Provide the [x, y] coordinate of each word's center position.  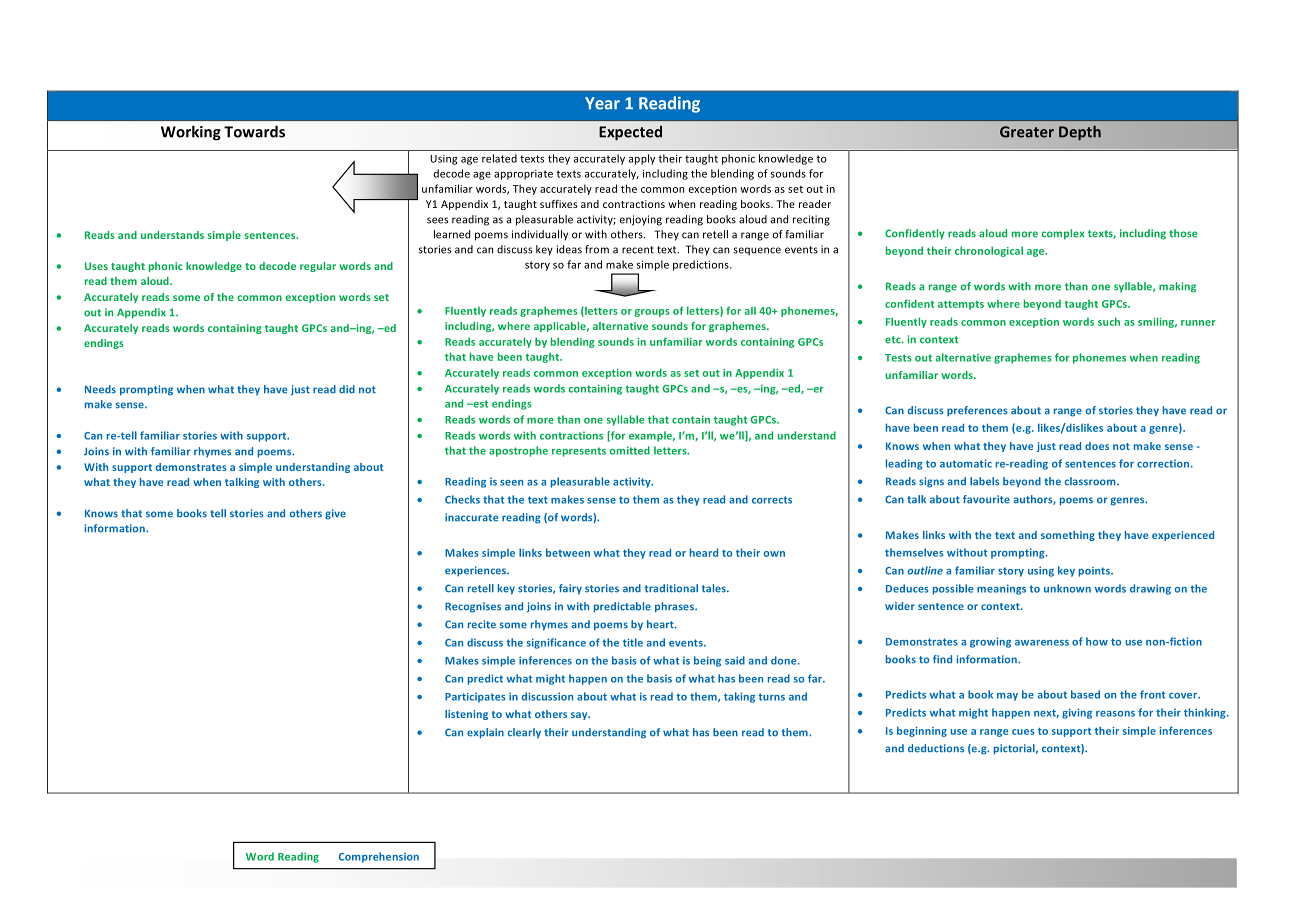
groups [652, 313]
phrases [675, 607]
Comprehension [379, 857]
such [1109, 321]
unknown [1067, 588]
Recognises [473, 607]
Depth [1080, 132]
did [347, 389]
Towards [254, 131]
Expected [630, 133]
